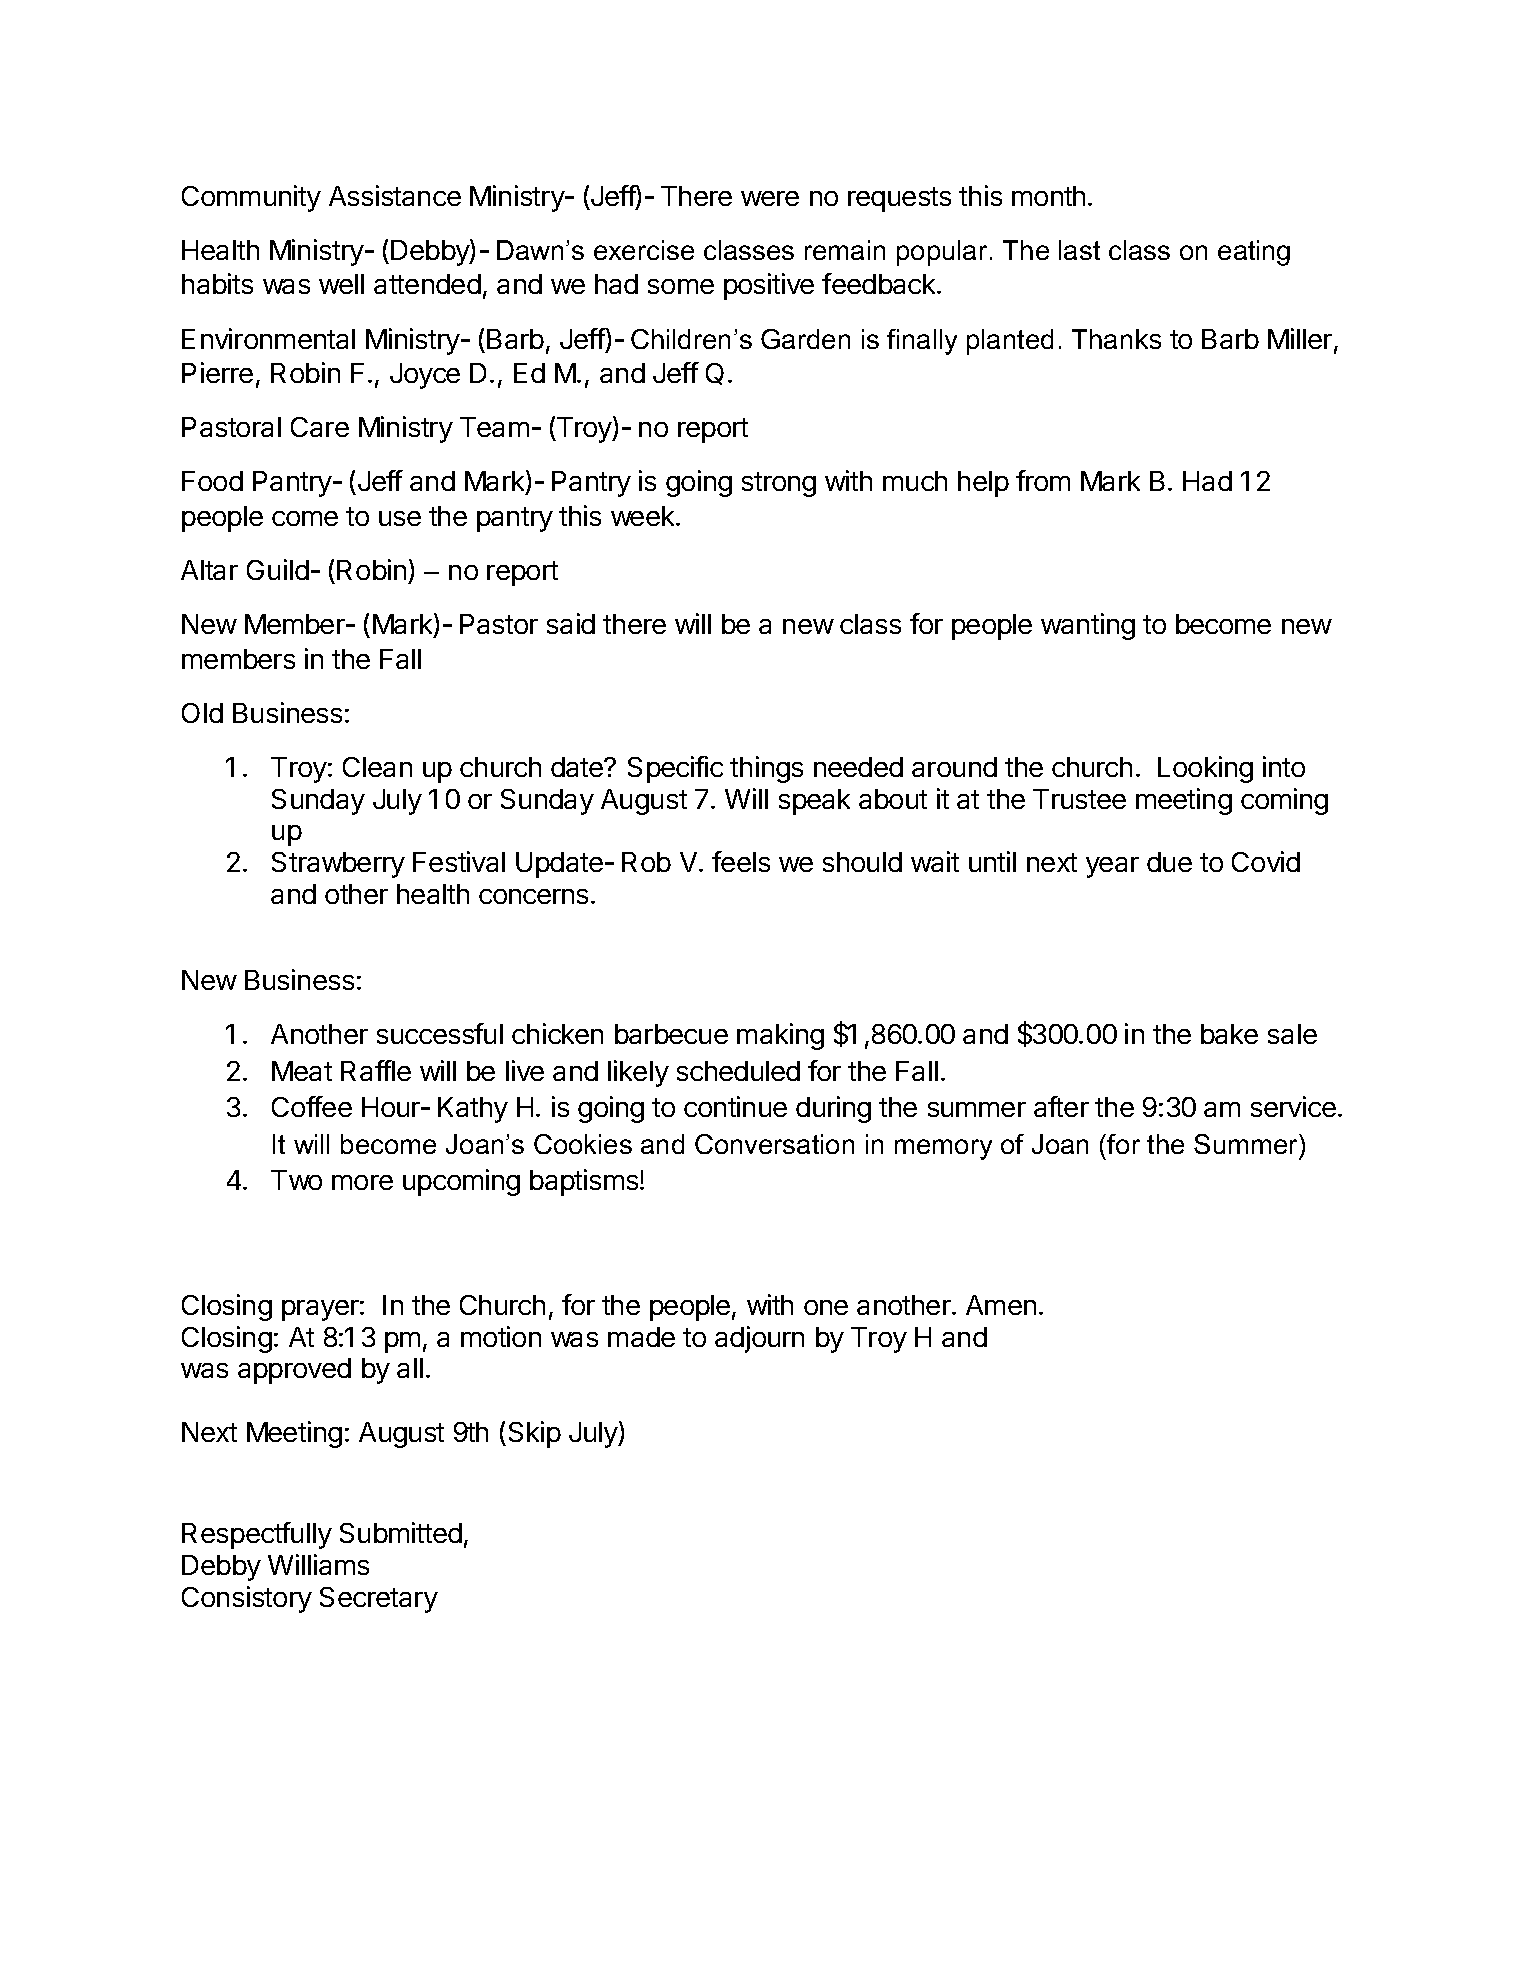 The width and height of the screenshot is (1535, 1986). What do you see at coordinates (341, 284) in the screenshot?
I see `well` at bounding box center [341, 284].
